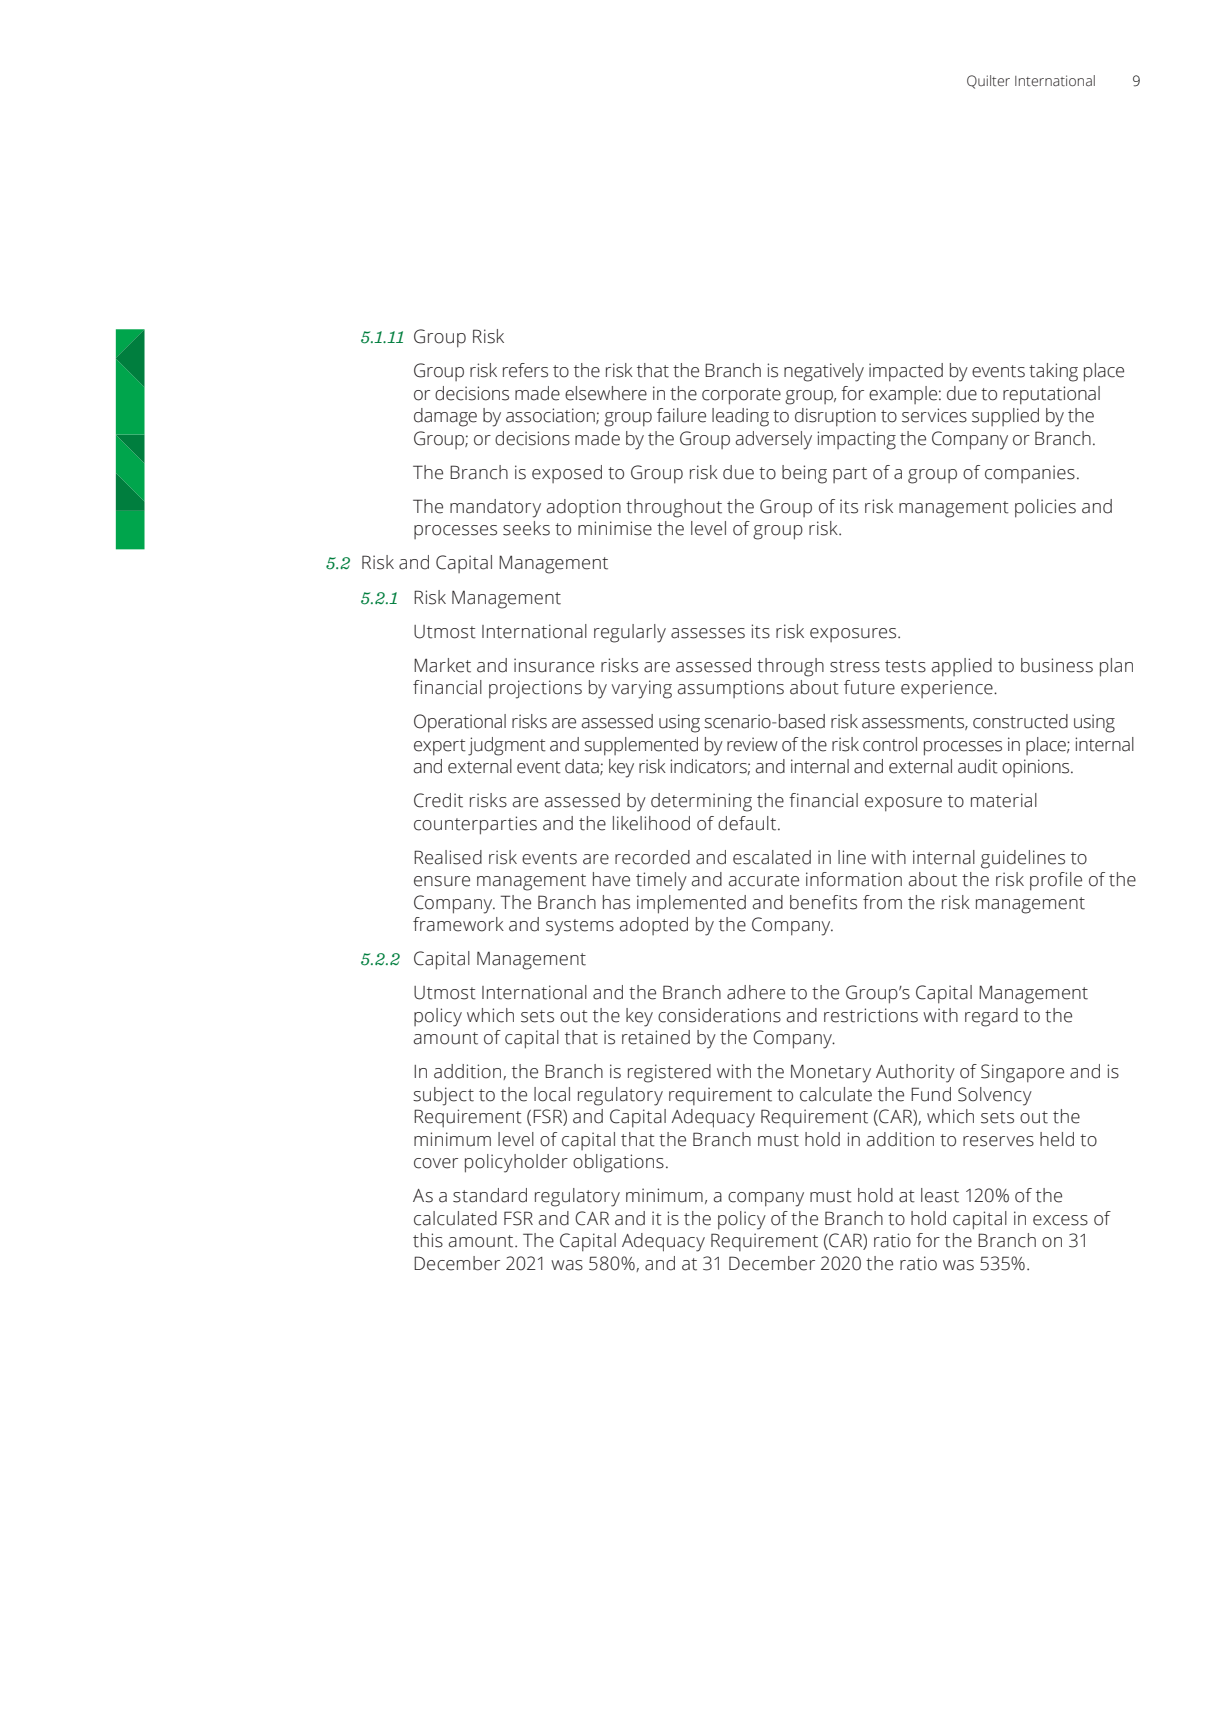  I want to click on projections, so click(535, 689).
